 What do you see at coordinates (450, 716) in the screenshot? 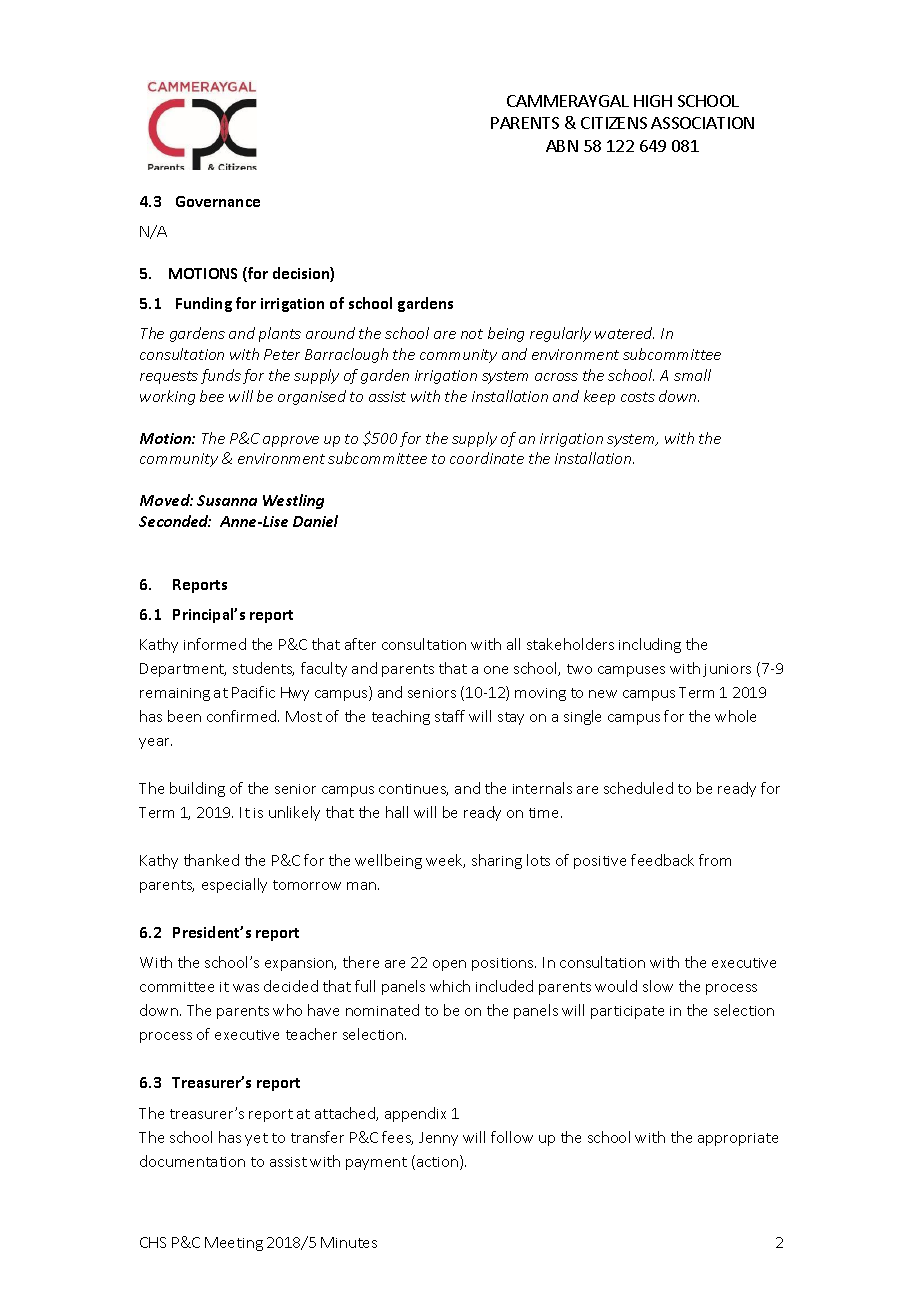
I see `staff` at bounding box center [450, 716].
